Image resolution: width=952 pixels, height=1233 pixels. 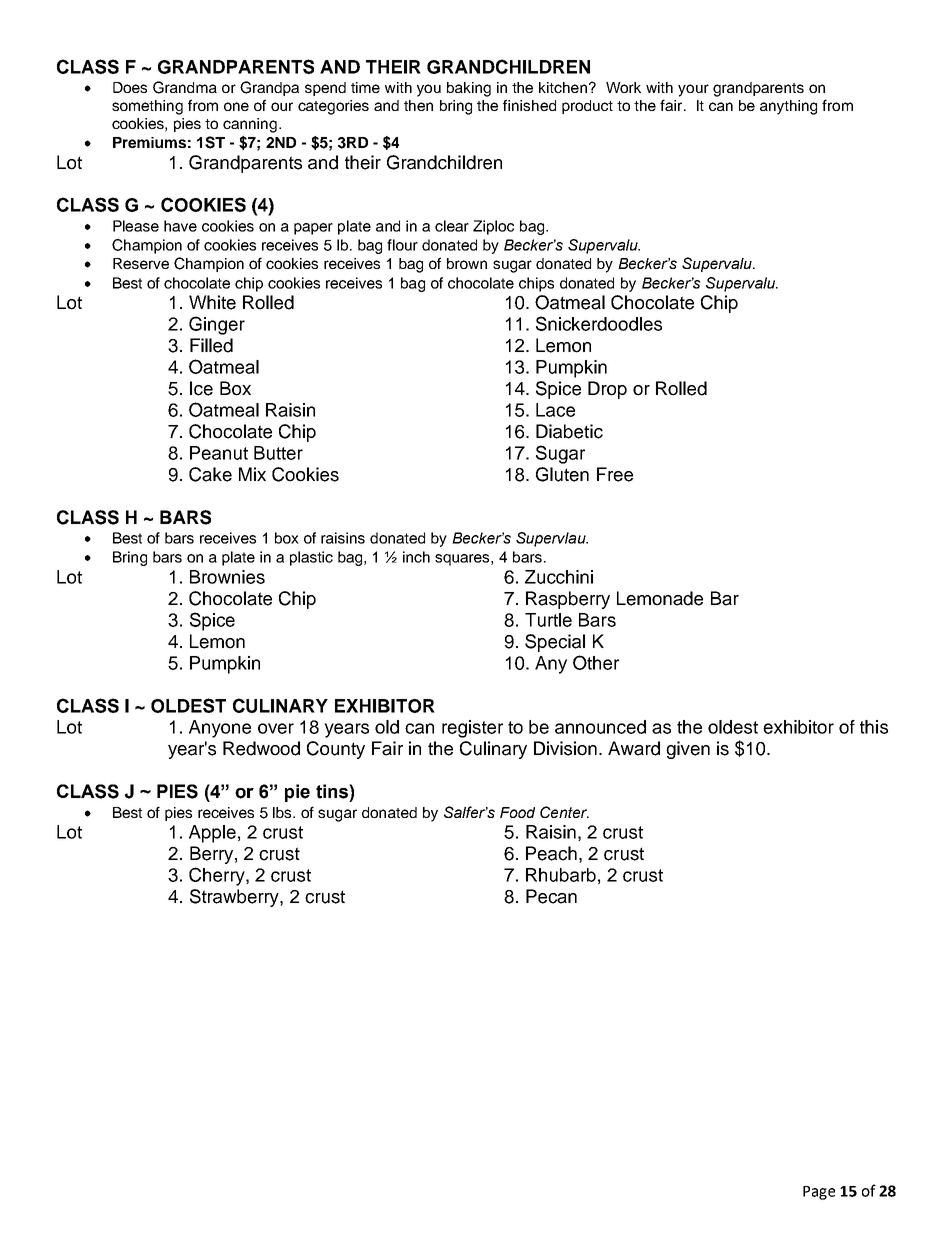 I want to click on canning, so click(x=250, y=125).
